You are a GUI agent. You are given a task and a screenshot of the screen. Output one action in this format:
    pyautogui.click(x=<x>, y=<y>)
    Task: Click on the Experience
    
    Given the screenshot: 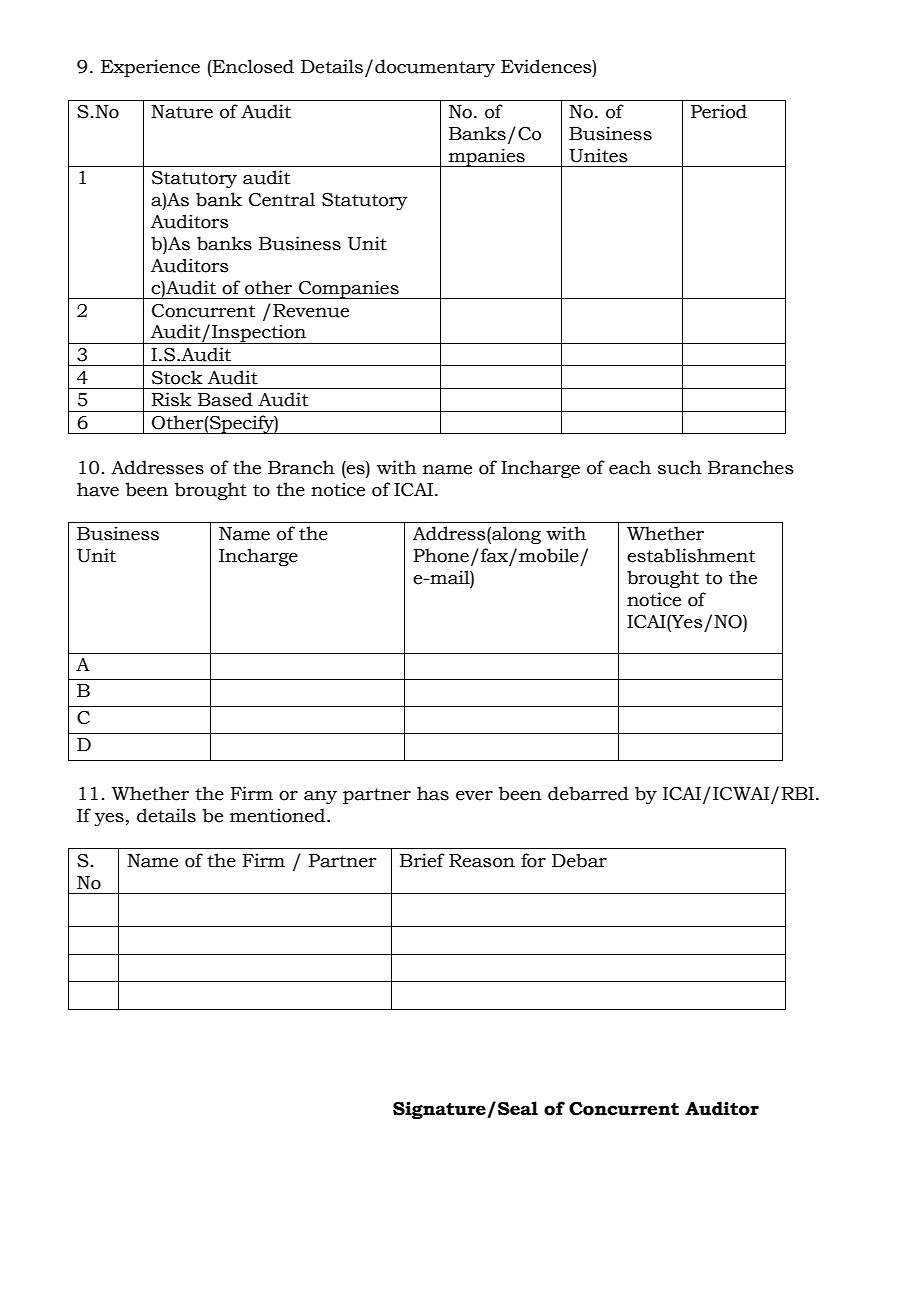 What is the action you would take?
    pyautogui.click(x=150, y=68)
